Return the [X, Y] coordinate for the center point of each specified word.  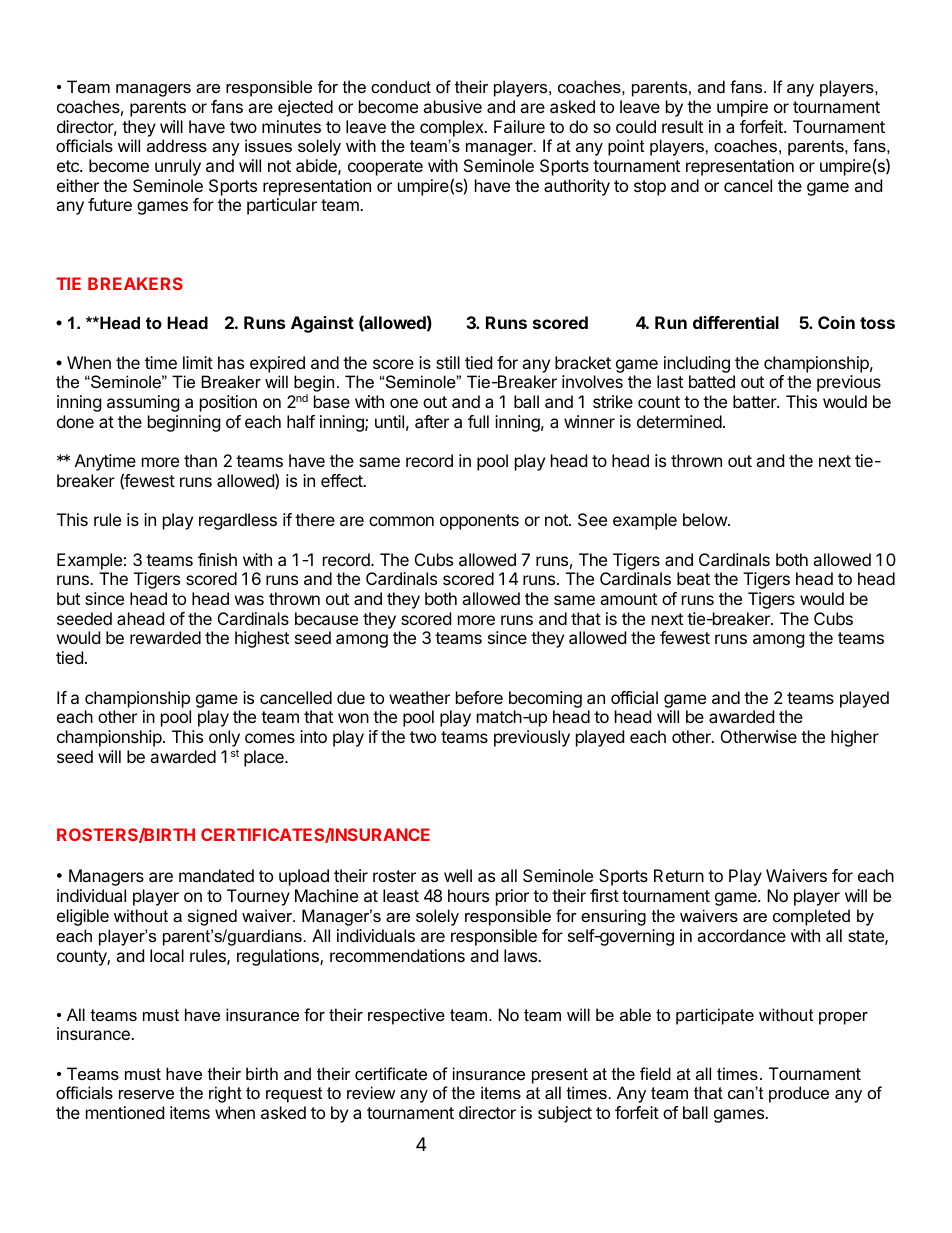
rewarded [165, 637]
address [177, 145]
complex [453, 128]
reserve [146, 1094]
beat [693, 578]
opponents [479, 522]
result [682, 126]
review [371, 1092]
